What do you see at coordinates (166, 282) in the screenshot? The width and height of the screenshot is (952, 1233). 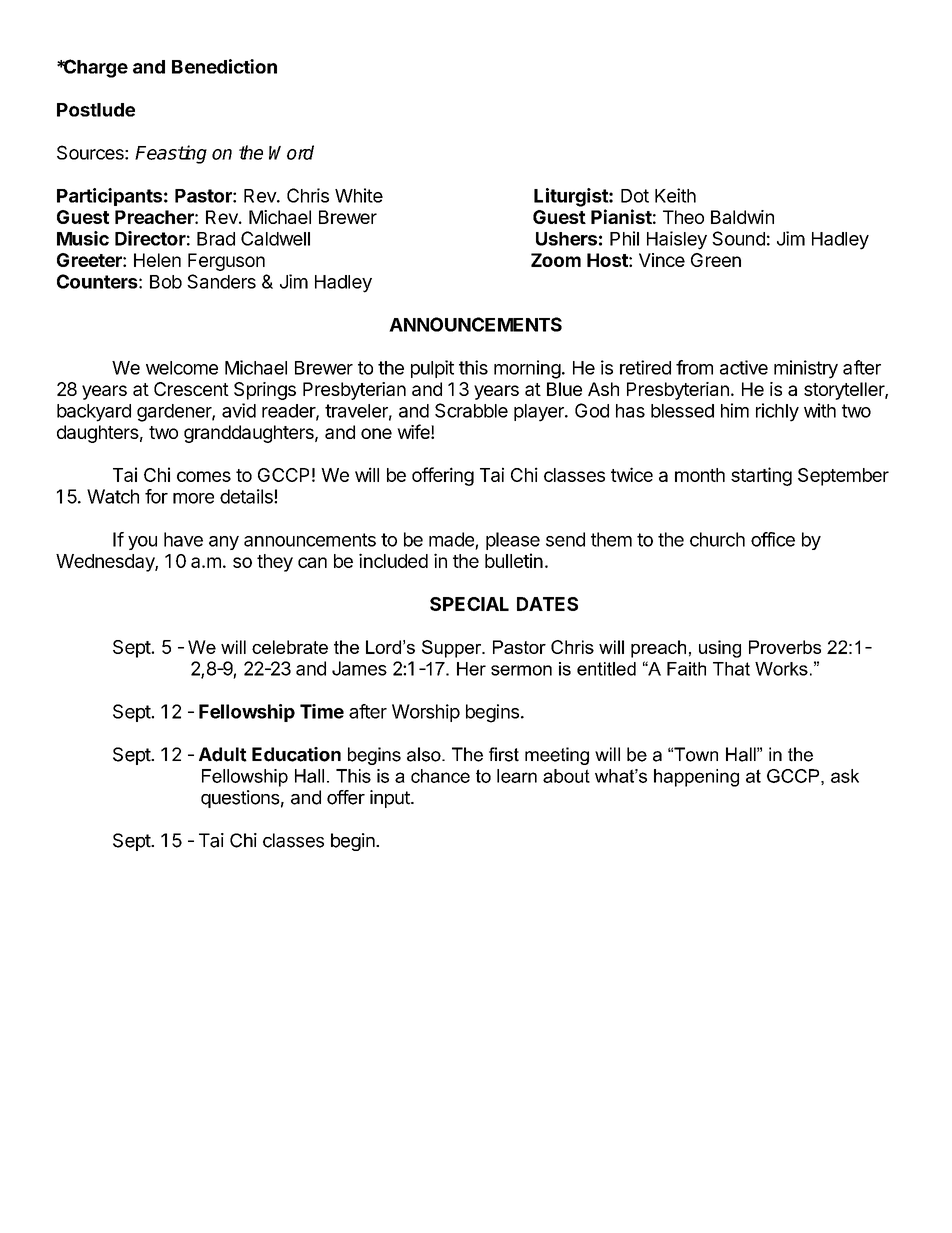 I see `Bob` at bounding box center [166, 282].
